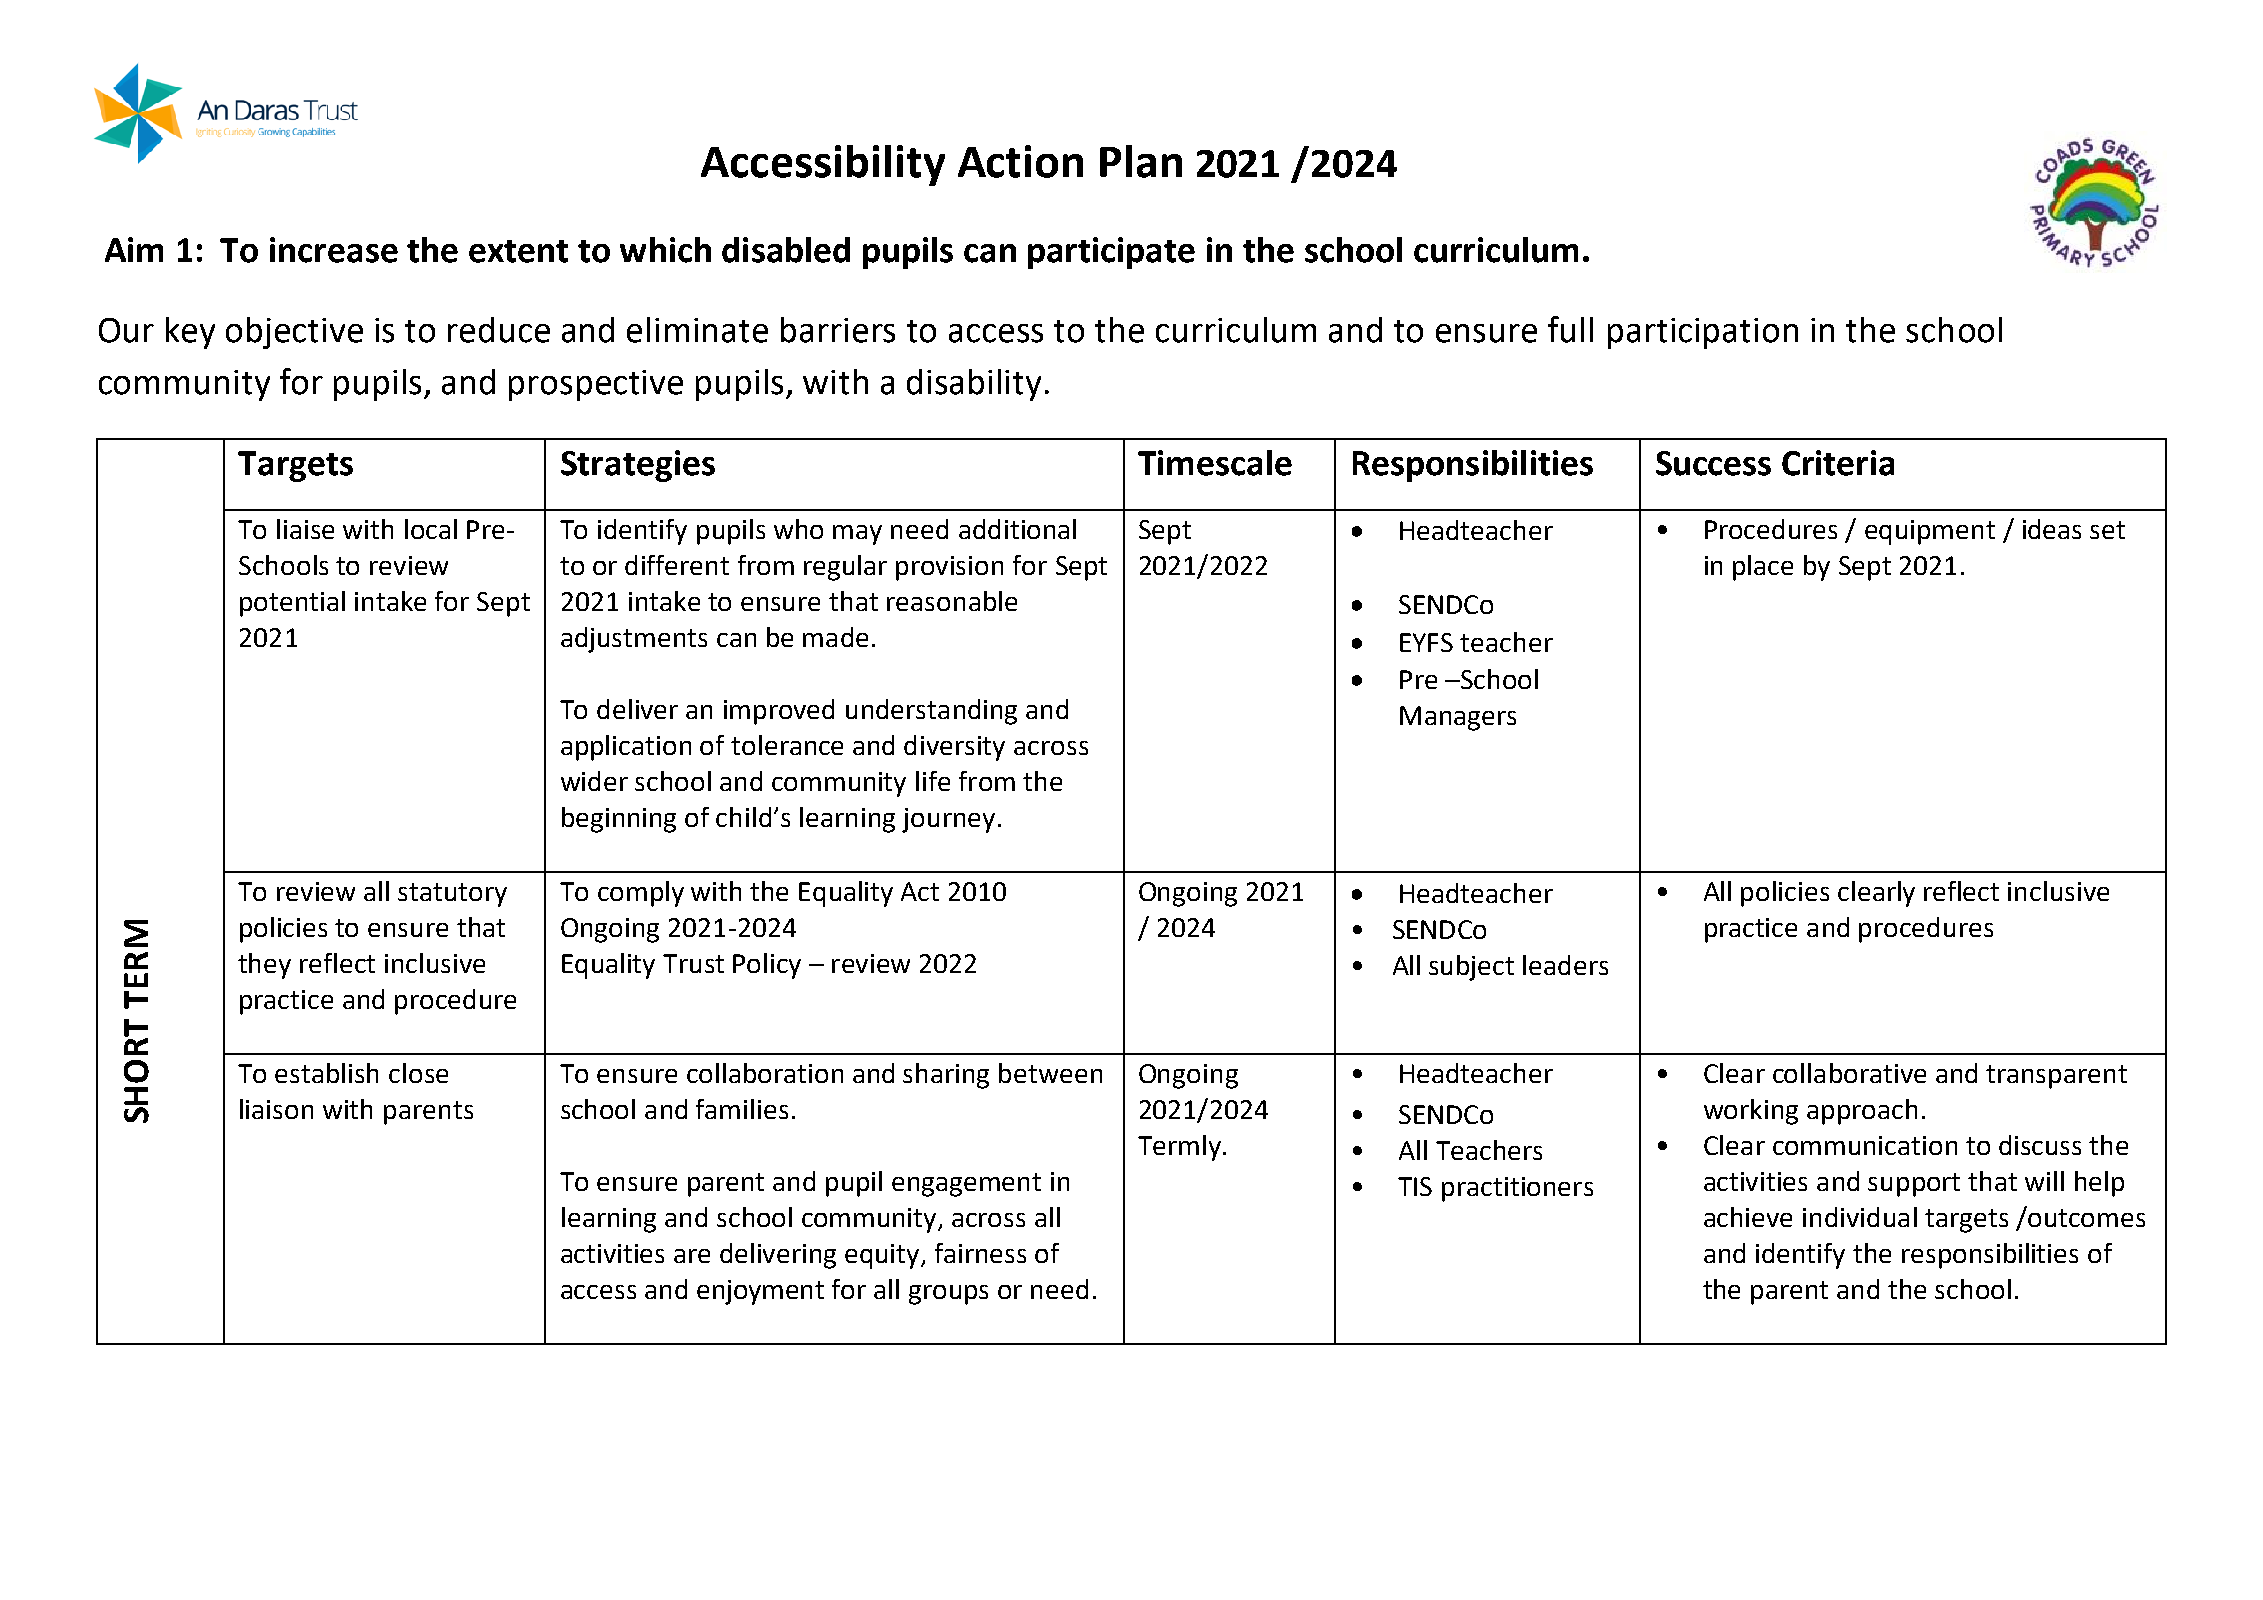  What do you see at coordinates (1860, 1217) in the page?
I see `individual` at bounding box center [1860, 1217].
